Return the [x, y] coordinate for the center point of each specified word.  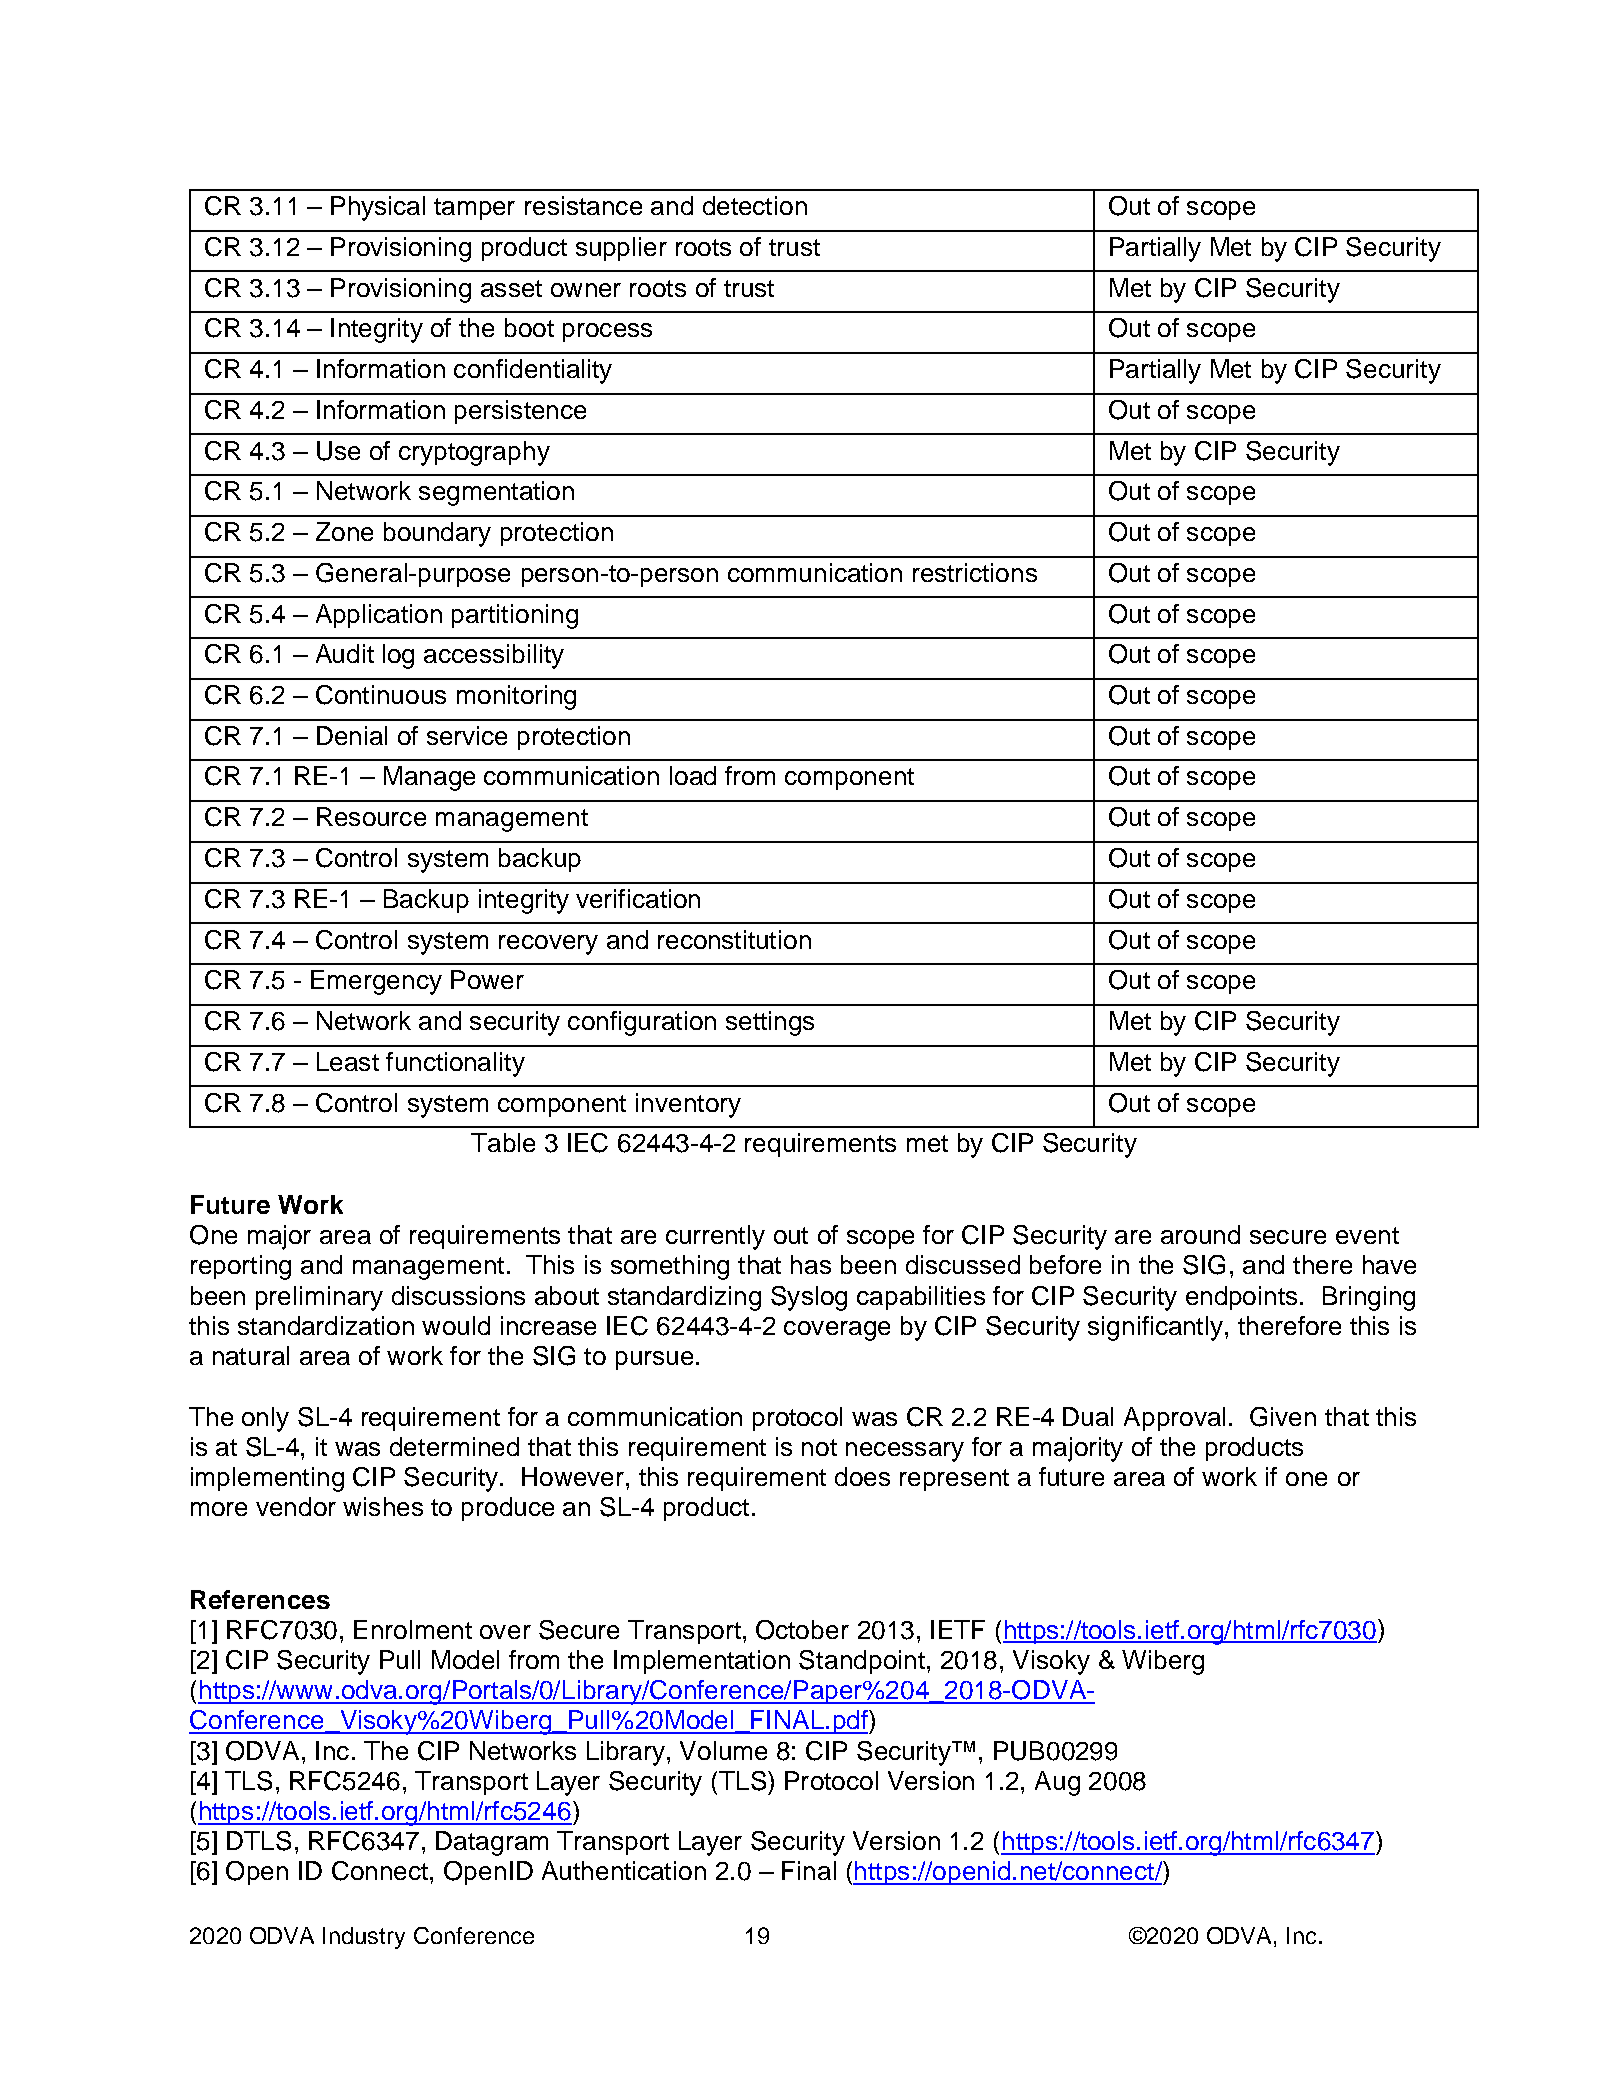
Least [348, 1061]
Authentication [624, 1870]
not [819, 1447]
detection [755, 205]
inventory [688, 1105]
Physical [378, 208]
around [1200, 1234]
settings [770, 1023]
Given [1283, 1417]
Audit [345, 653]
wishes [383, 1506]
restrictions [975, 572]
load [693, 775]
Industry [364, 1938]
